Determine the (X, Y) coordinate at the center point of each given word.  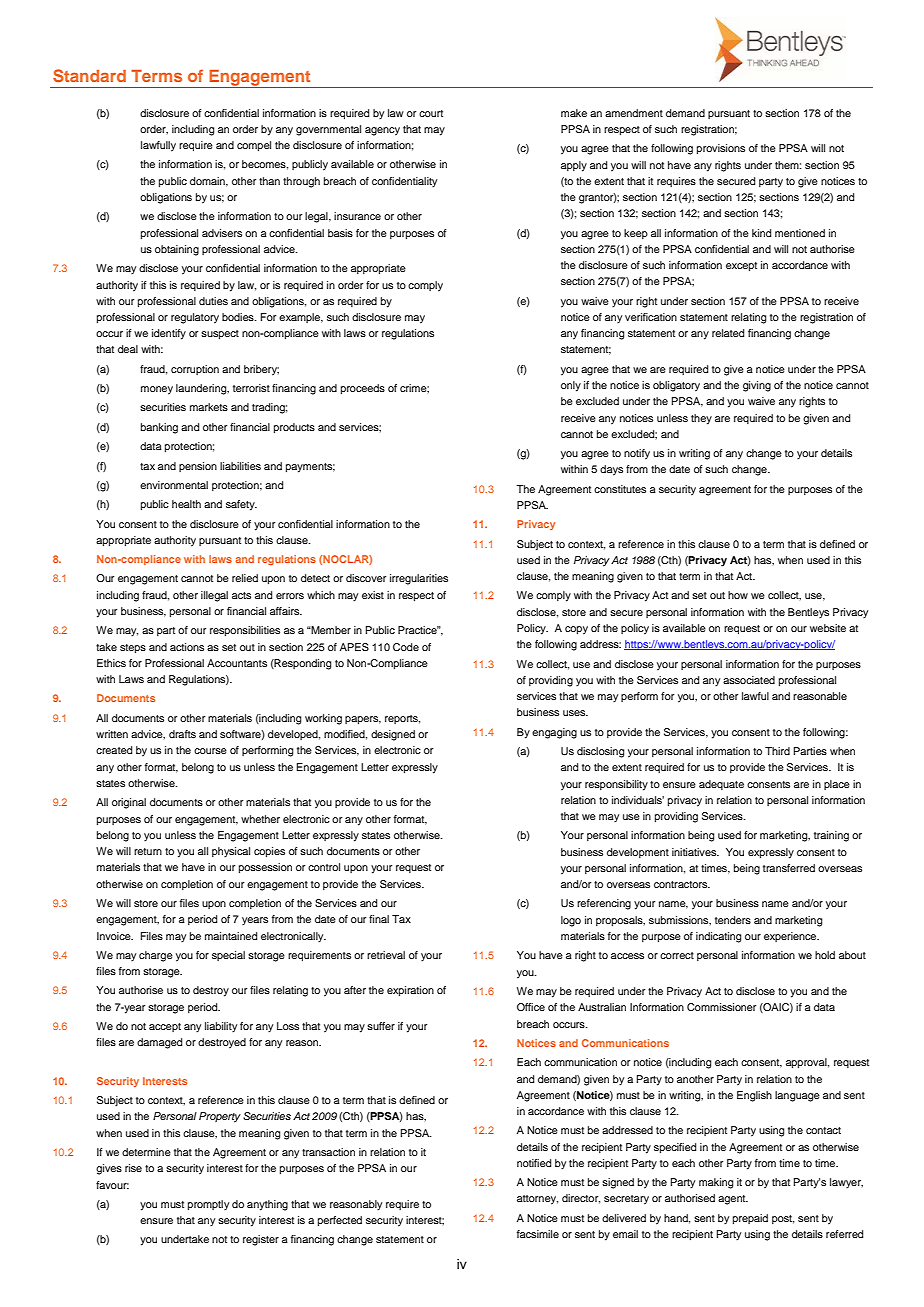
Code (406, 647)
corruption (195, 370)
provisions (721, 149)
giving (757, 386)
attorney (537, 1200)
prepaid (750, 1219)
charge (156, 956)
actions (187, 647)
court (431, 113)
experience (791, 937)
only (571, 386)
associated (749, 680)
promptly (208, 1205)
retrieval (386, 955)
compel (254, 146)
